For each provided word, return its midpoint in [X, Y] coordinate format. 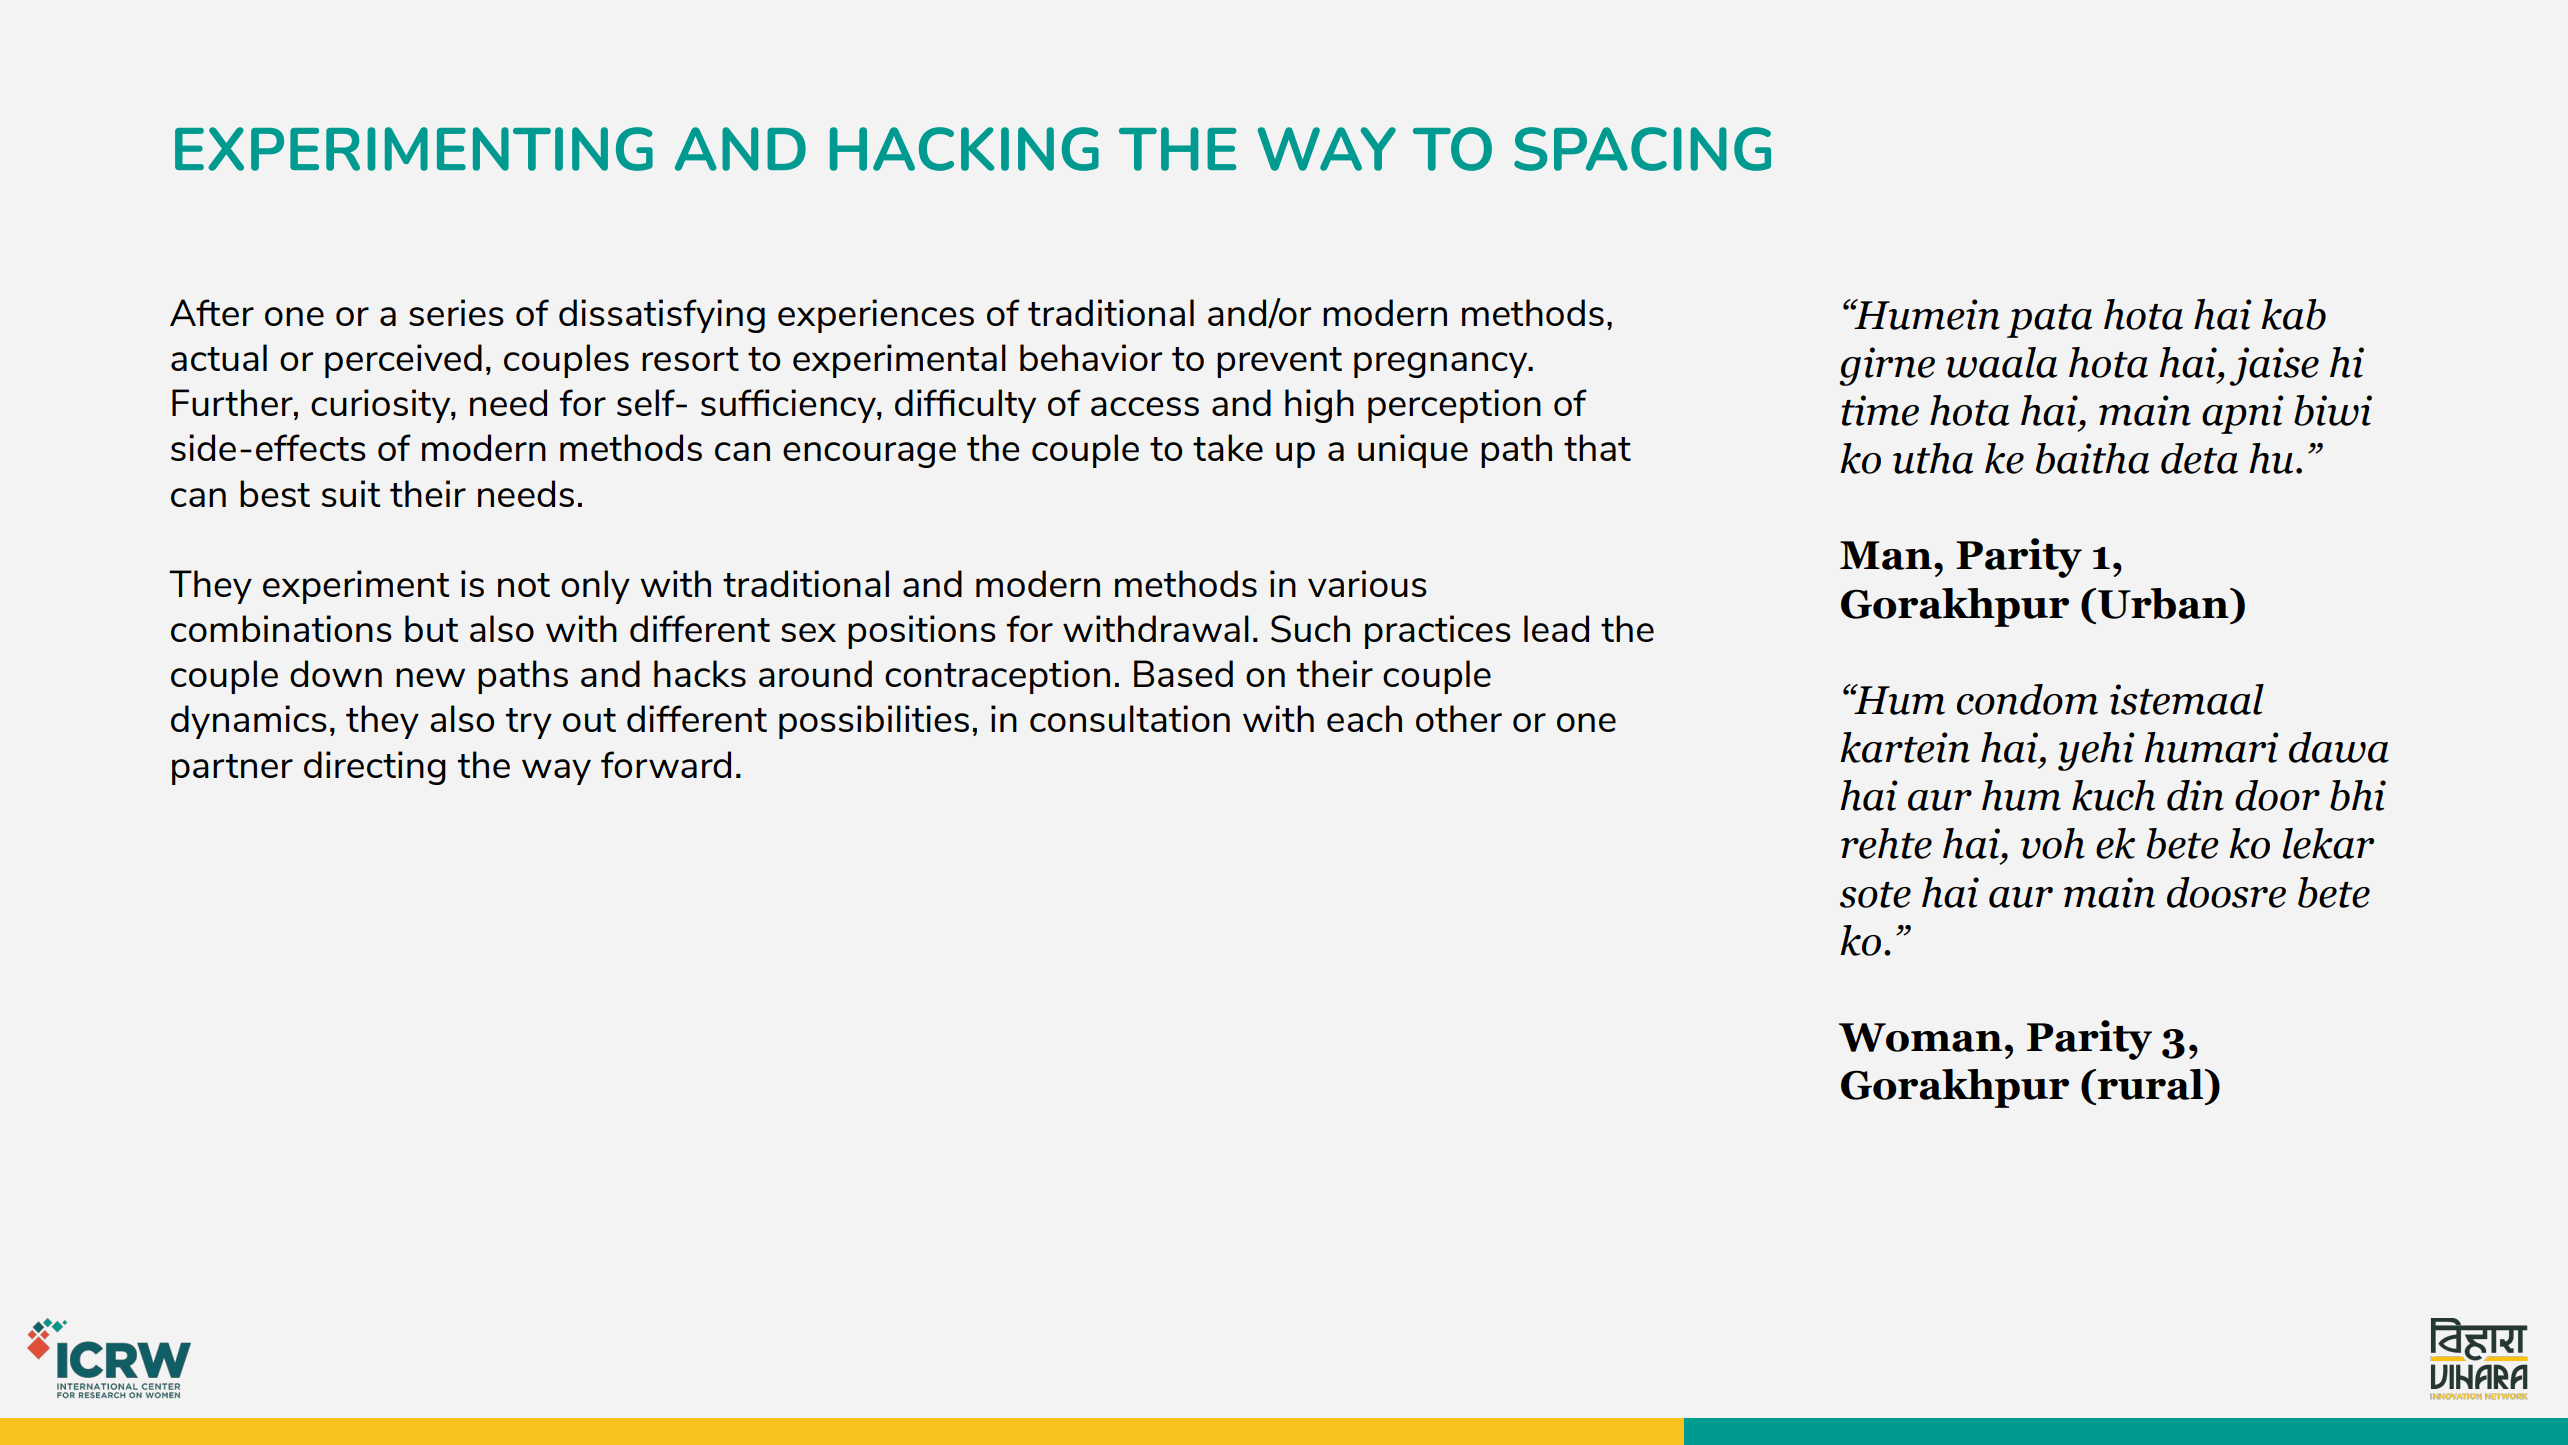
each [1364, 718]
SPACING [1642, 149]
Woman [1920, 1037]
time [1880, 410]
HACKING [964, 149]
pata [2049, 321]
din [2195, 795]
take [1228, 447]
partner [232, 769]
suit [350, 493]
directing [375, 768]
